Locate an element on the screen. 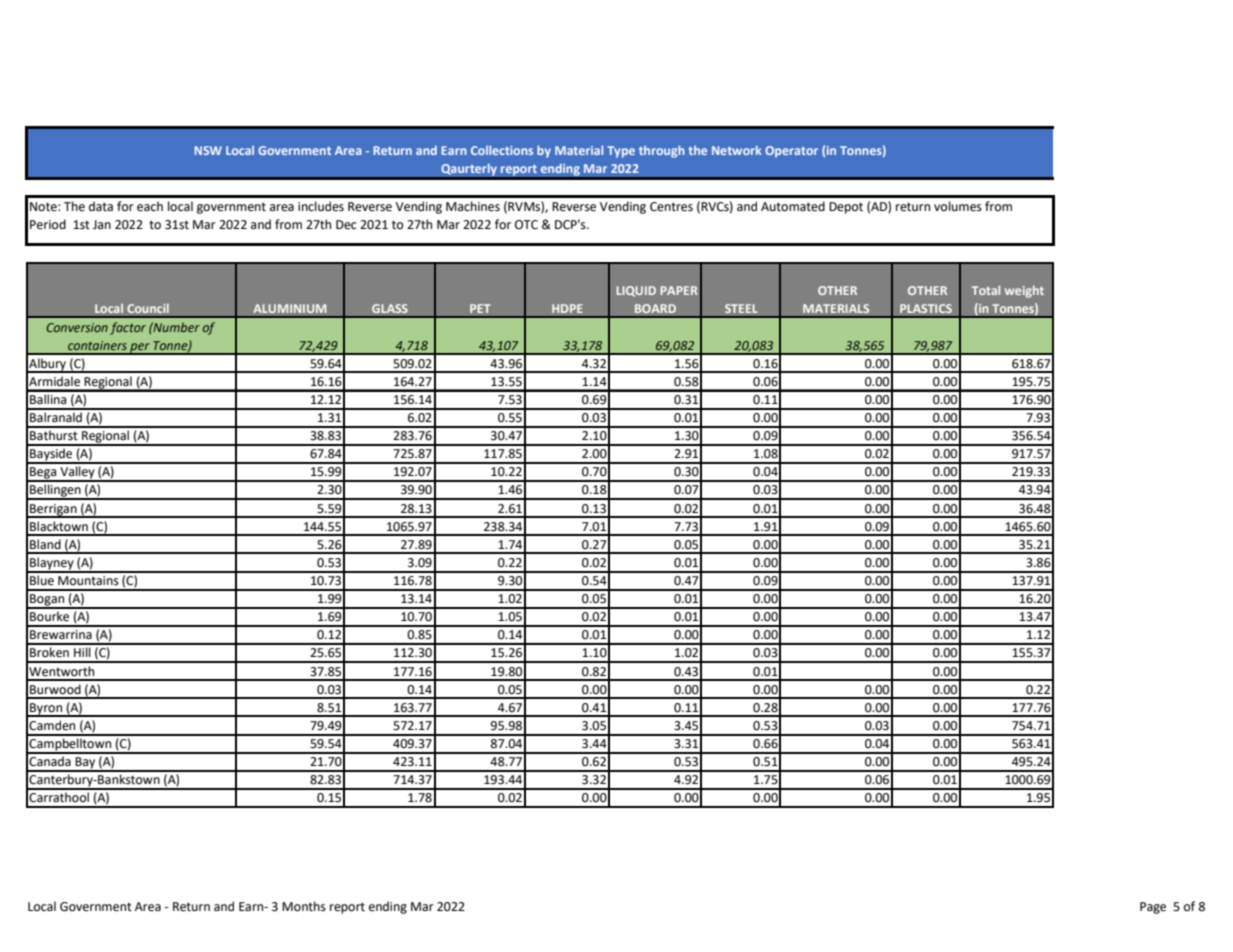 The height and width of the screenshot is (952, 1233). STEEL is located at coordinates (741, 308).
